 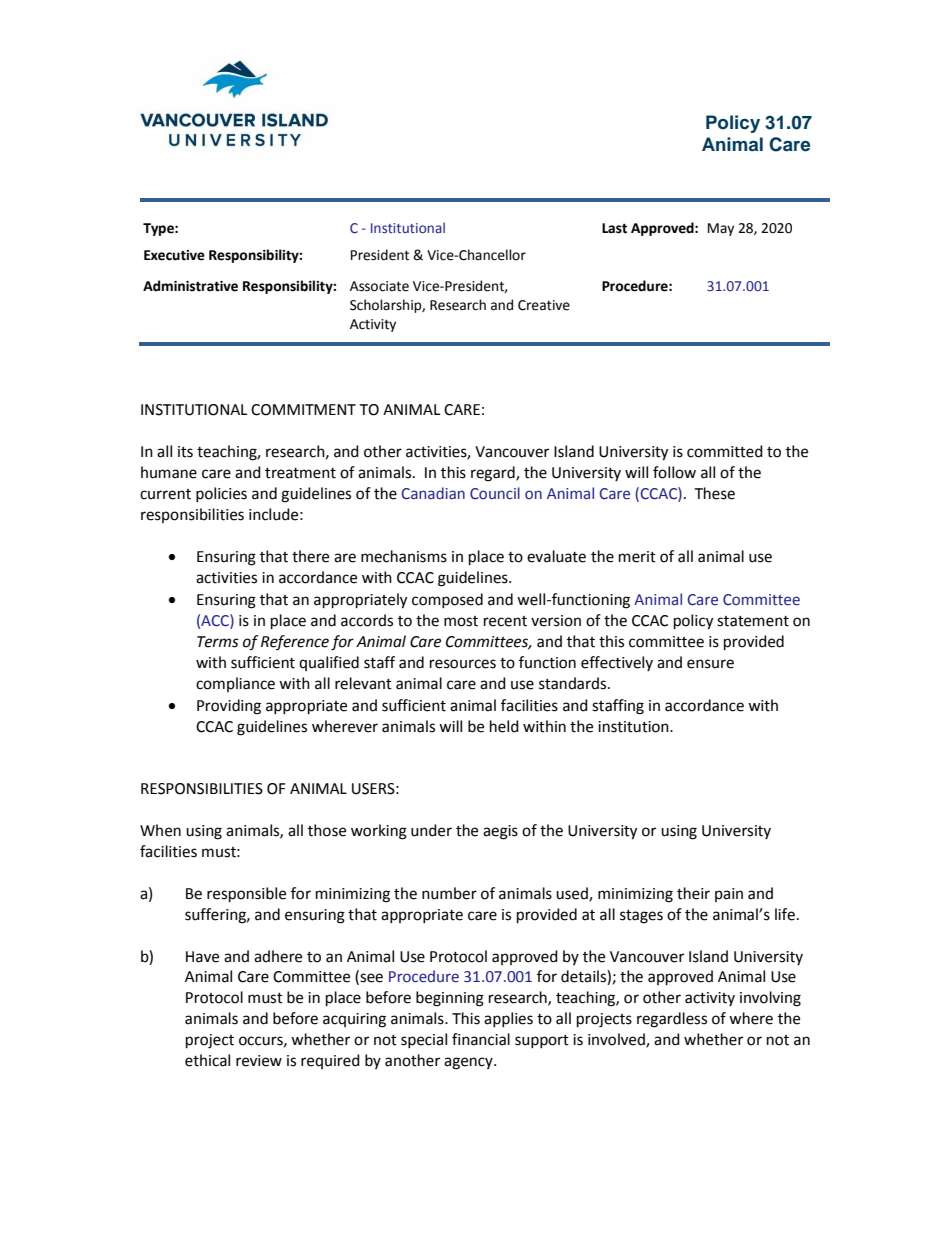 What do you see at coordinates (721, 229) in the document?
I see `May` at bounding box center [721, 229].
